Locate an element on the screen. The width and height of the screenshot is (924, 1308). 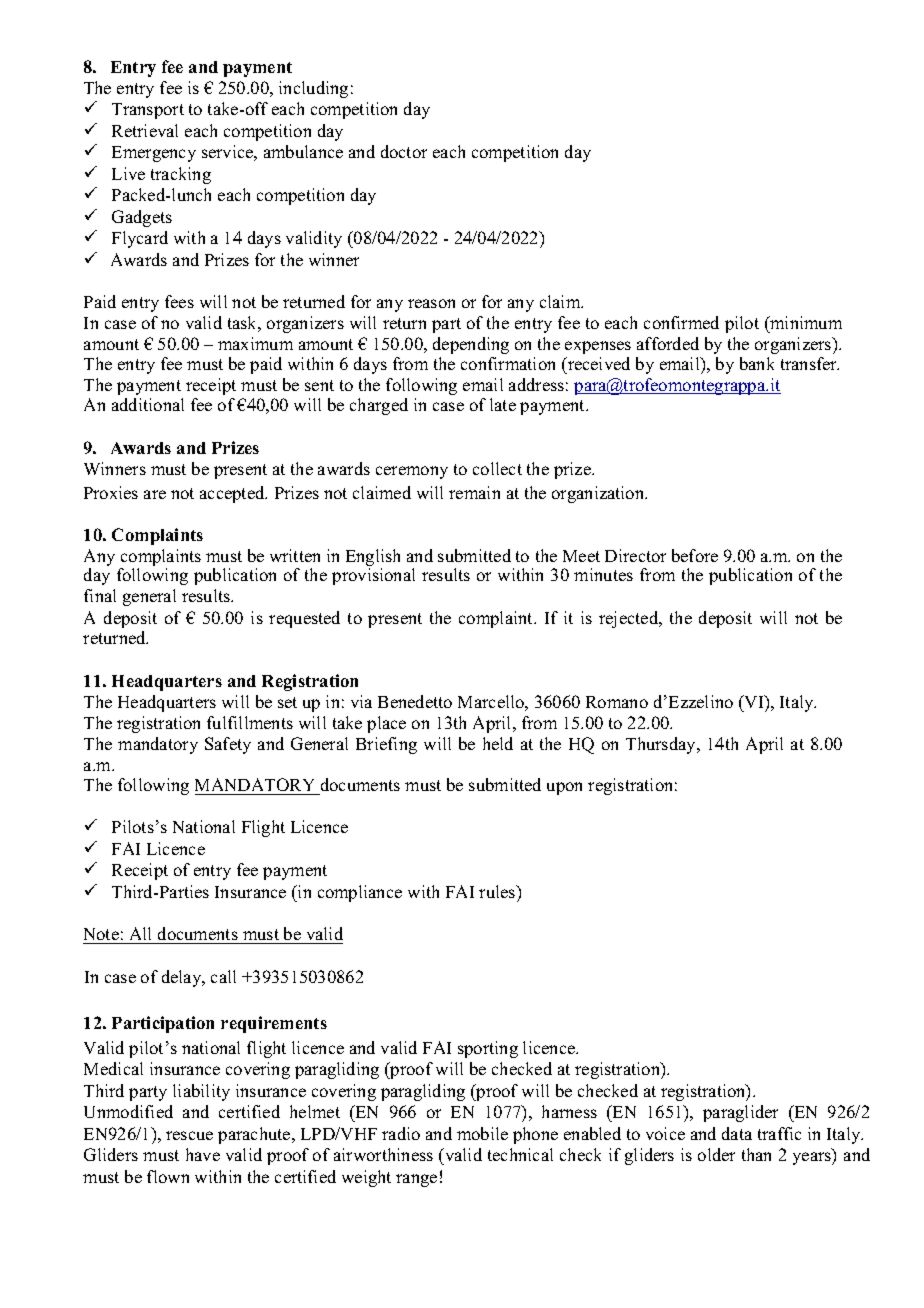
final is located at coordinates (100, 595).
